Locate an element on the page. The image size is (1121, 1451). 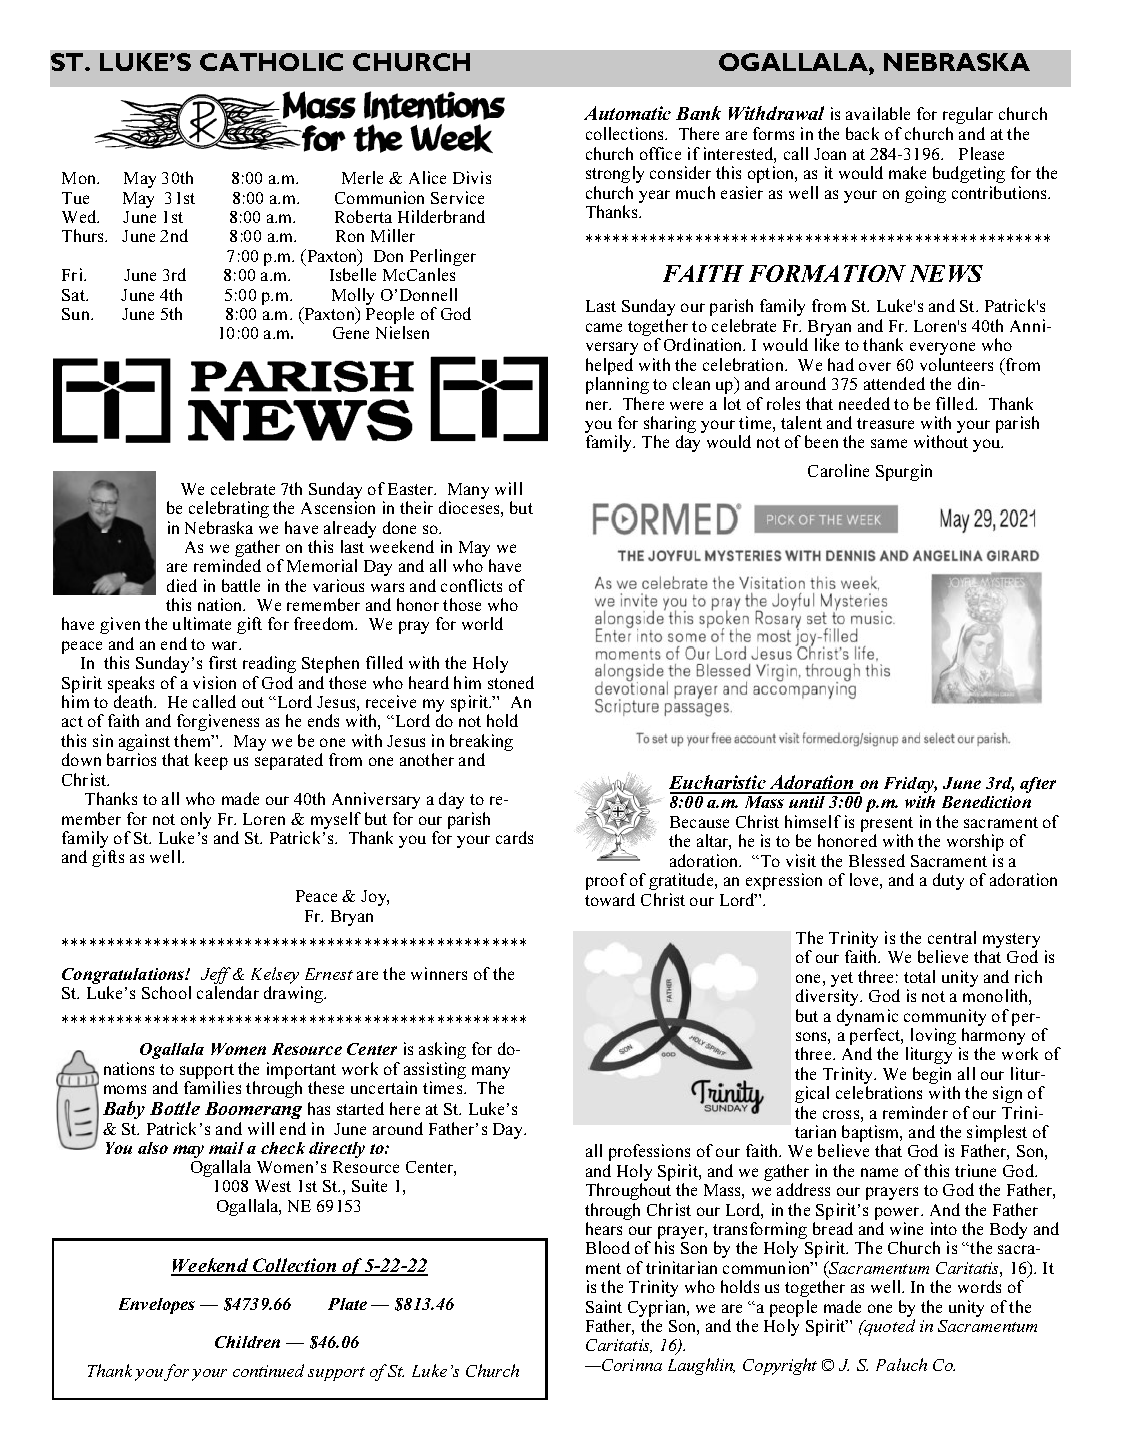
Friday is located at coordinates (910, 785).
